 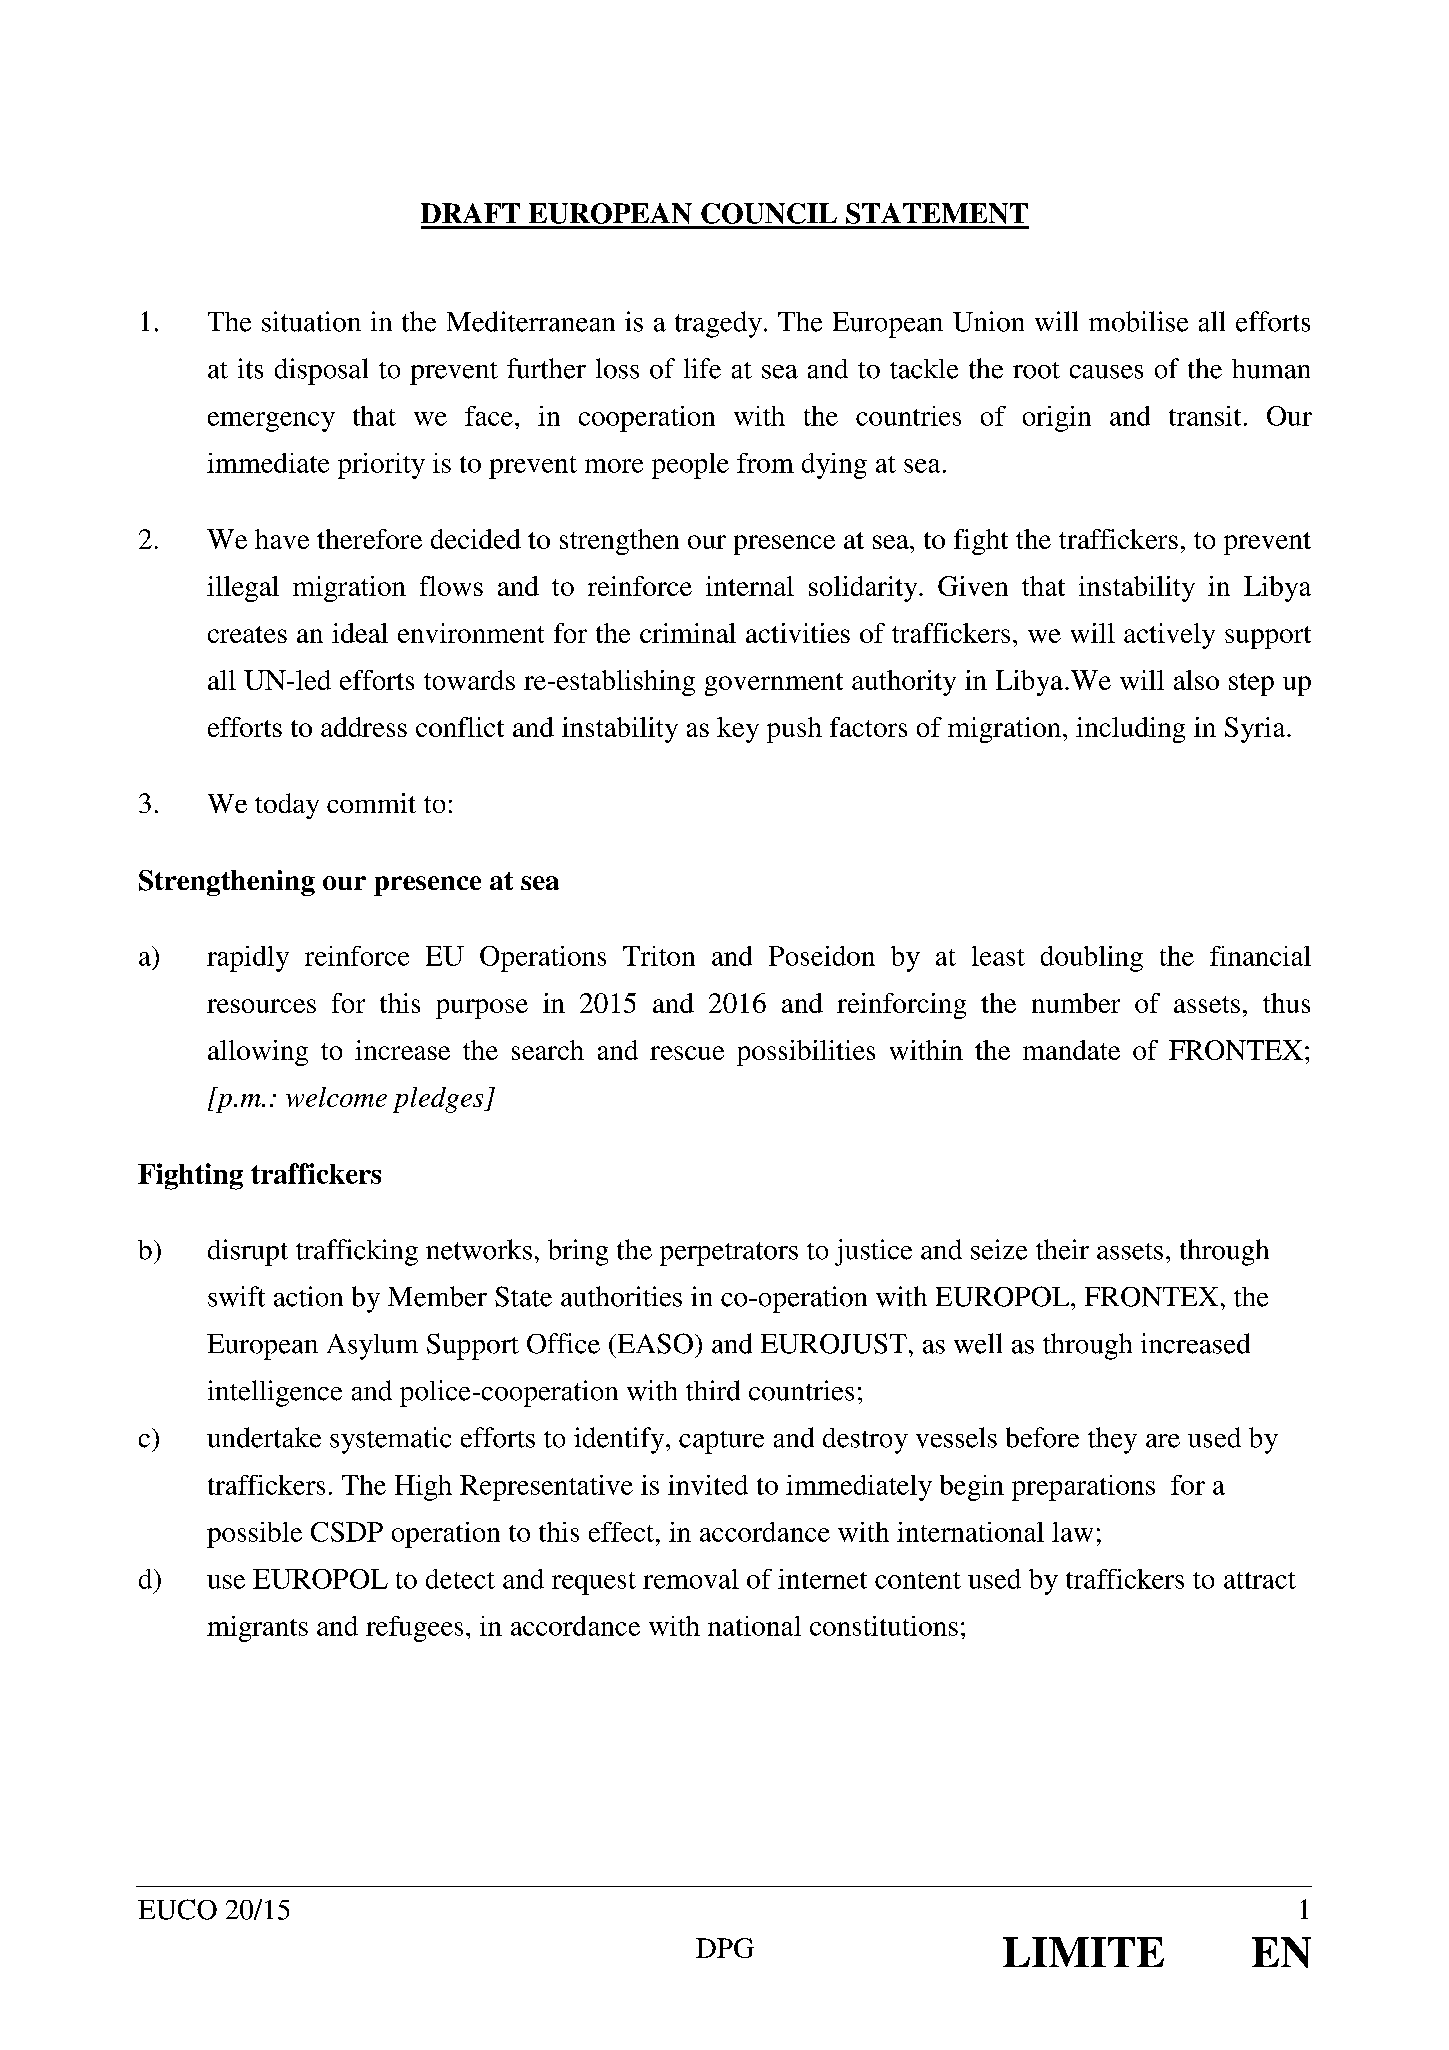 What do you see at coordinates (702, 368) in the document?
I see `life` at bounding box center [702, 368].
